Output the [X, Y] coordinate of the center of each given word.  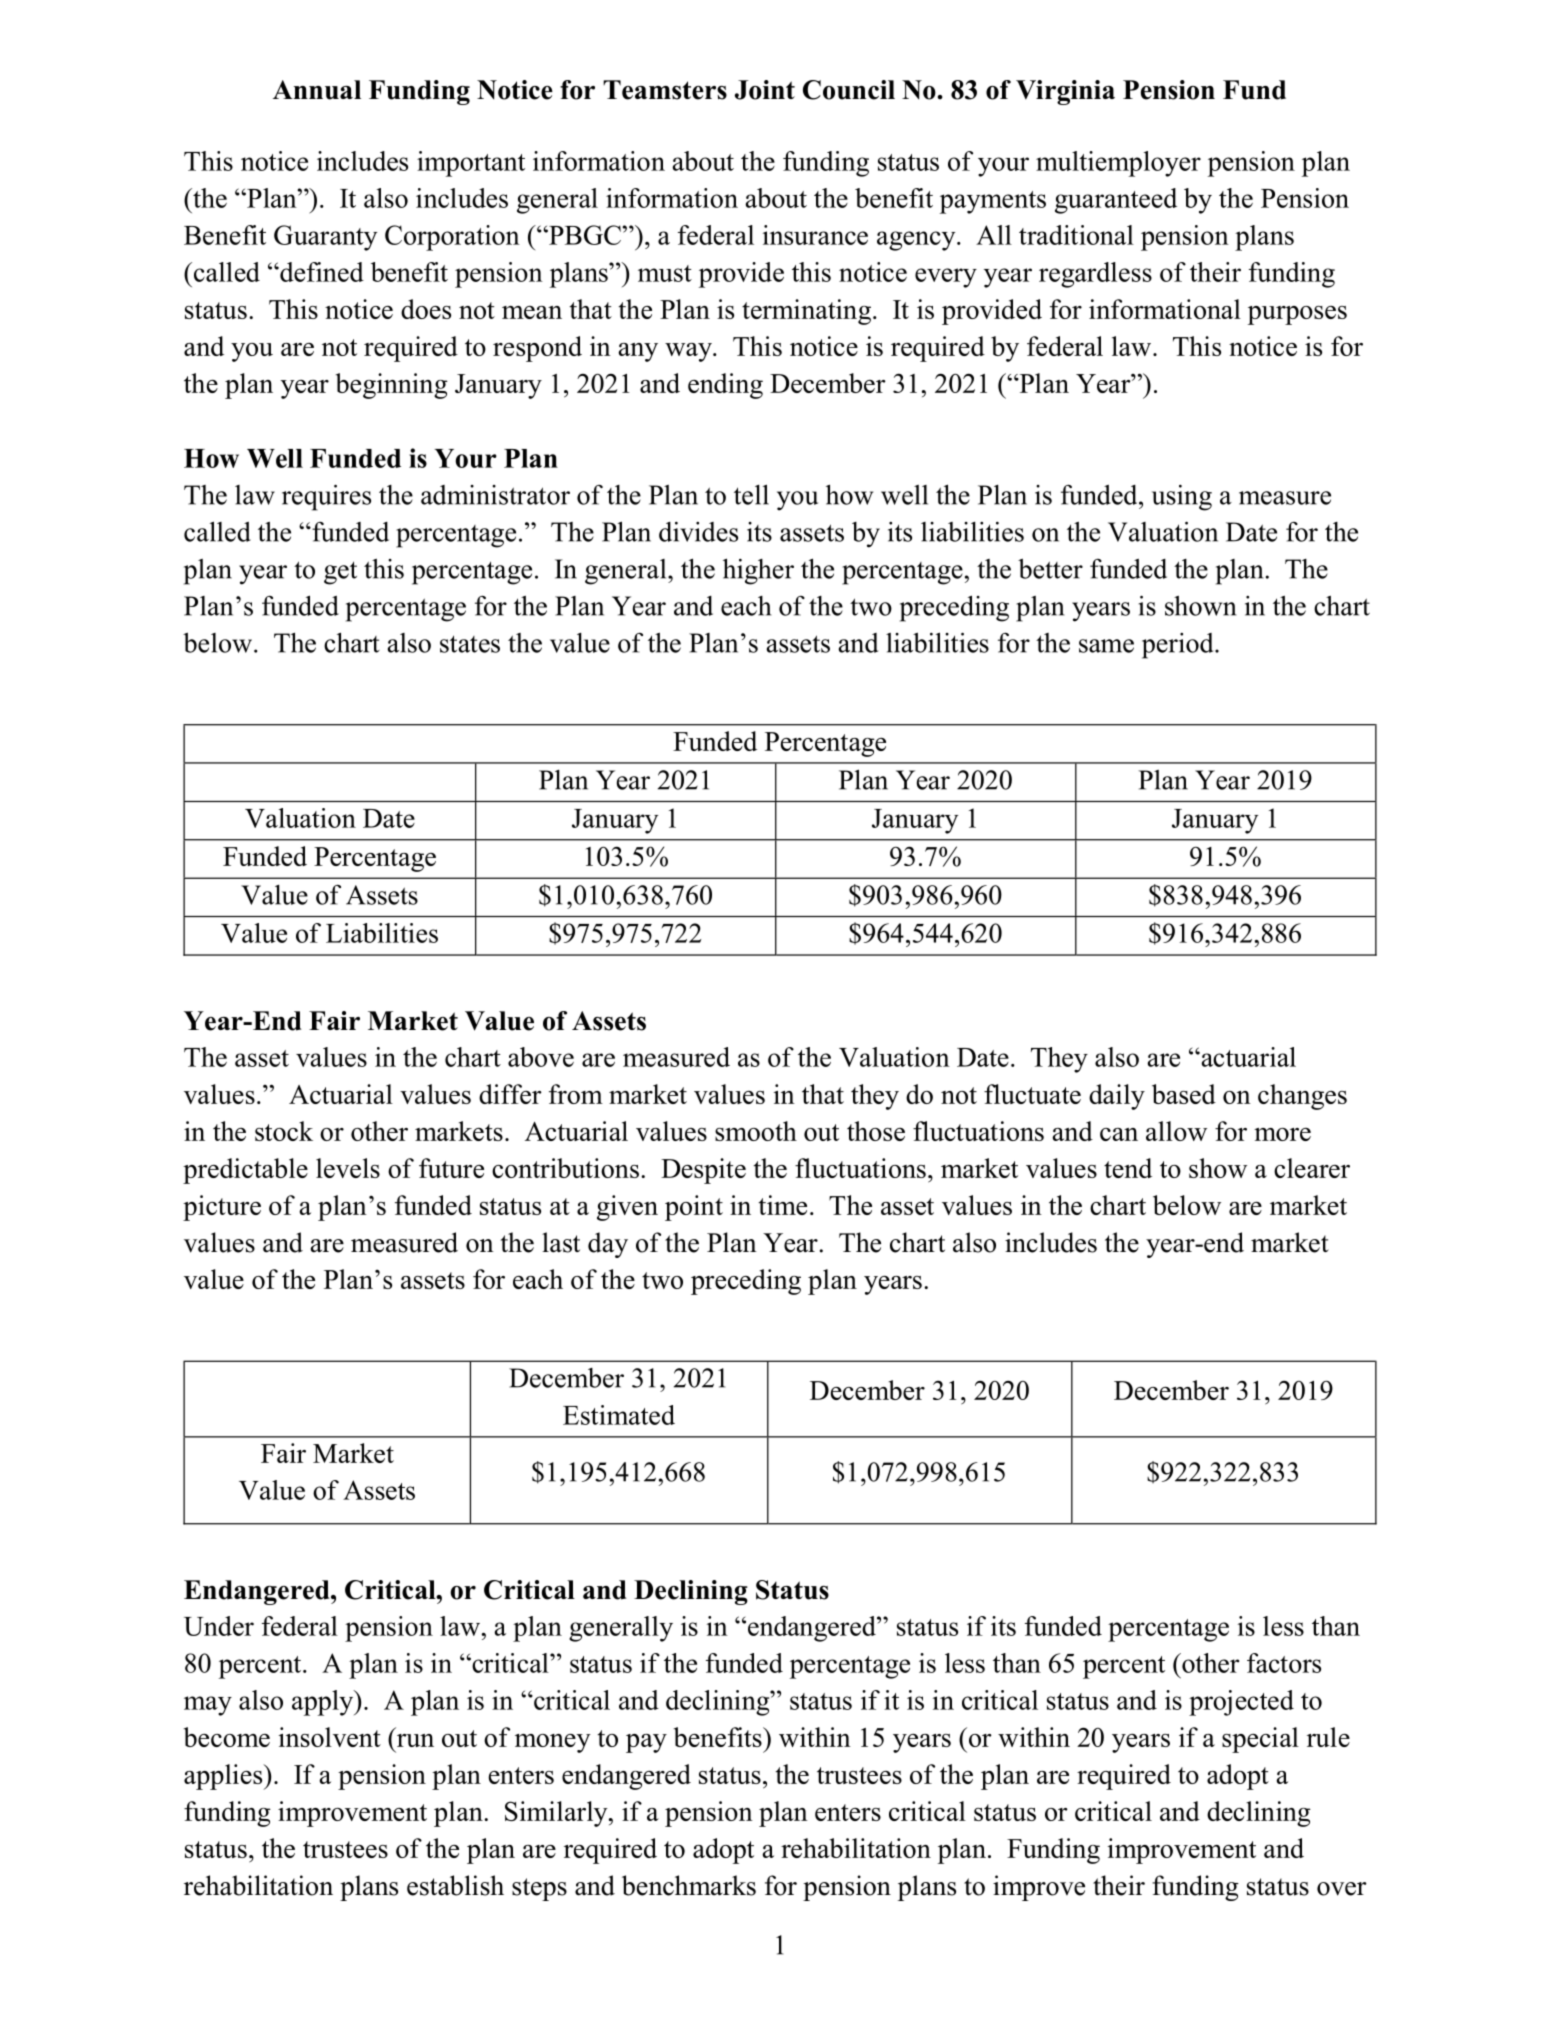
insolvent [329, 1737]
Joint [765, 90]
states [470, 644]
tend [1128, 1168]
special [1260, 1740]
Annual [317, 90]
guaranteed [1116, 201]
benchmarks [689, 1885]
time [782, 1205]
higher [758, 571]
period [1179, 646]
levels [348, 1168]
